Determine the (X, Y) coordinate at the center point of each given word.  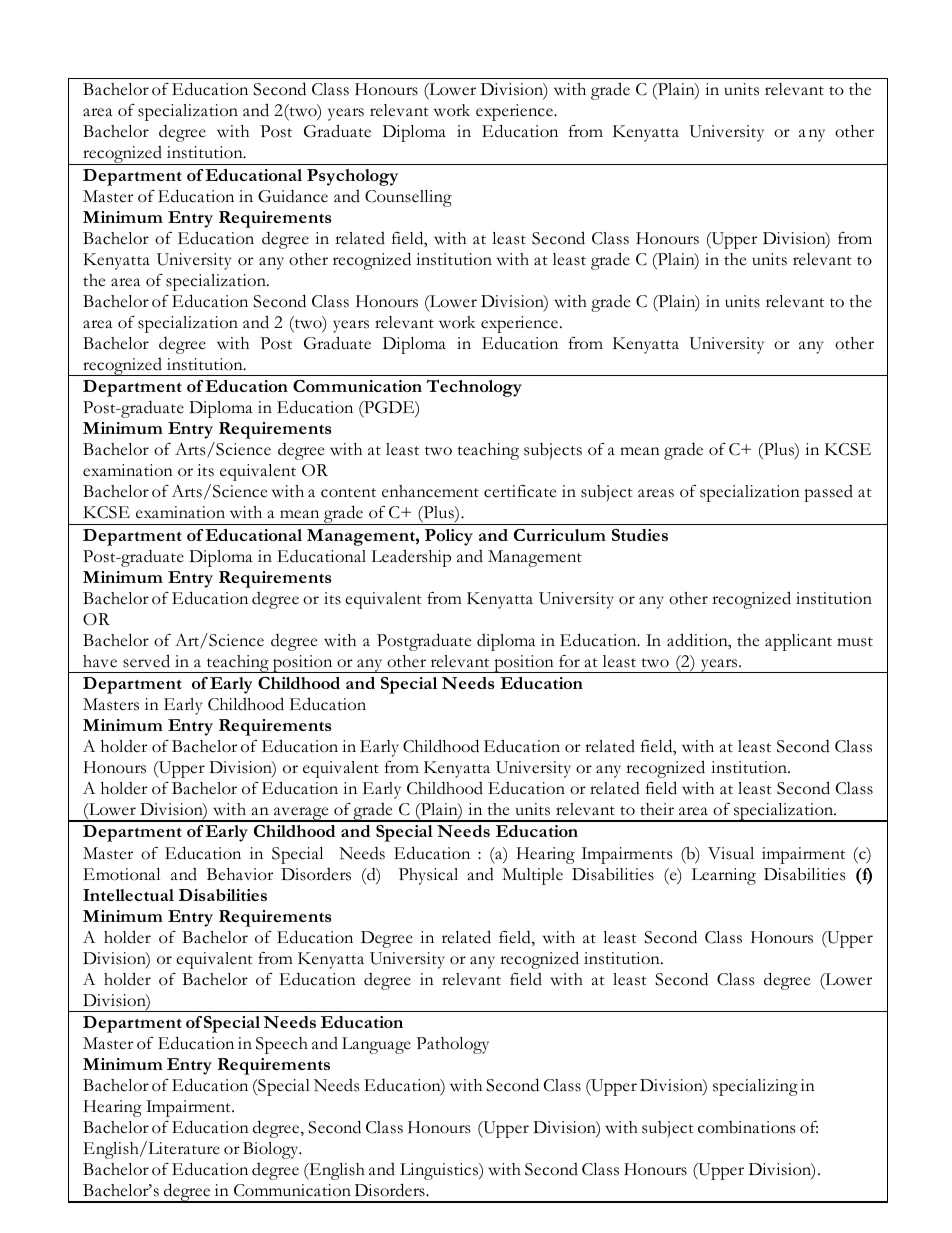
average (301, 814)
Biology (272, 1150)
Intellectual (128, 895)
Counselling (408, 198)
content (348, 493)
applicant (798, 642)
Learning (724, 876)
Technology (474, 388)
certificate (520, 491)
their (657, 809)
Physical (428, 876)
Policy (449, 537)
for (569, 661)
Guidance (293, 196)
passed (828, 493)
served (146, 661)
